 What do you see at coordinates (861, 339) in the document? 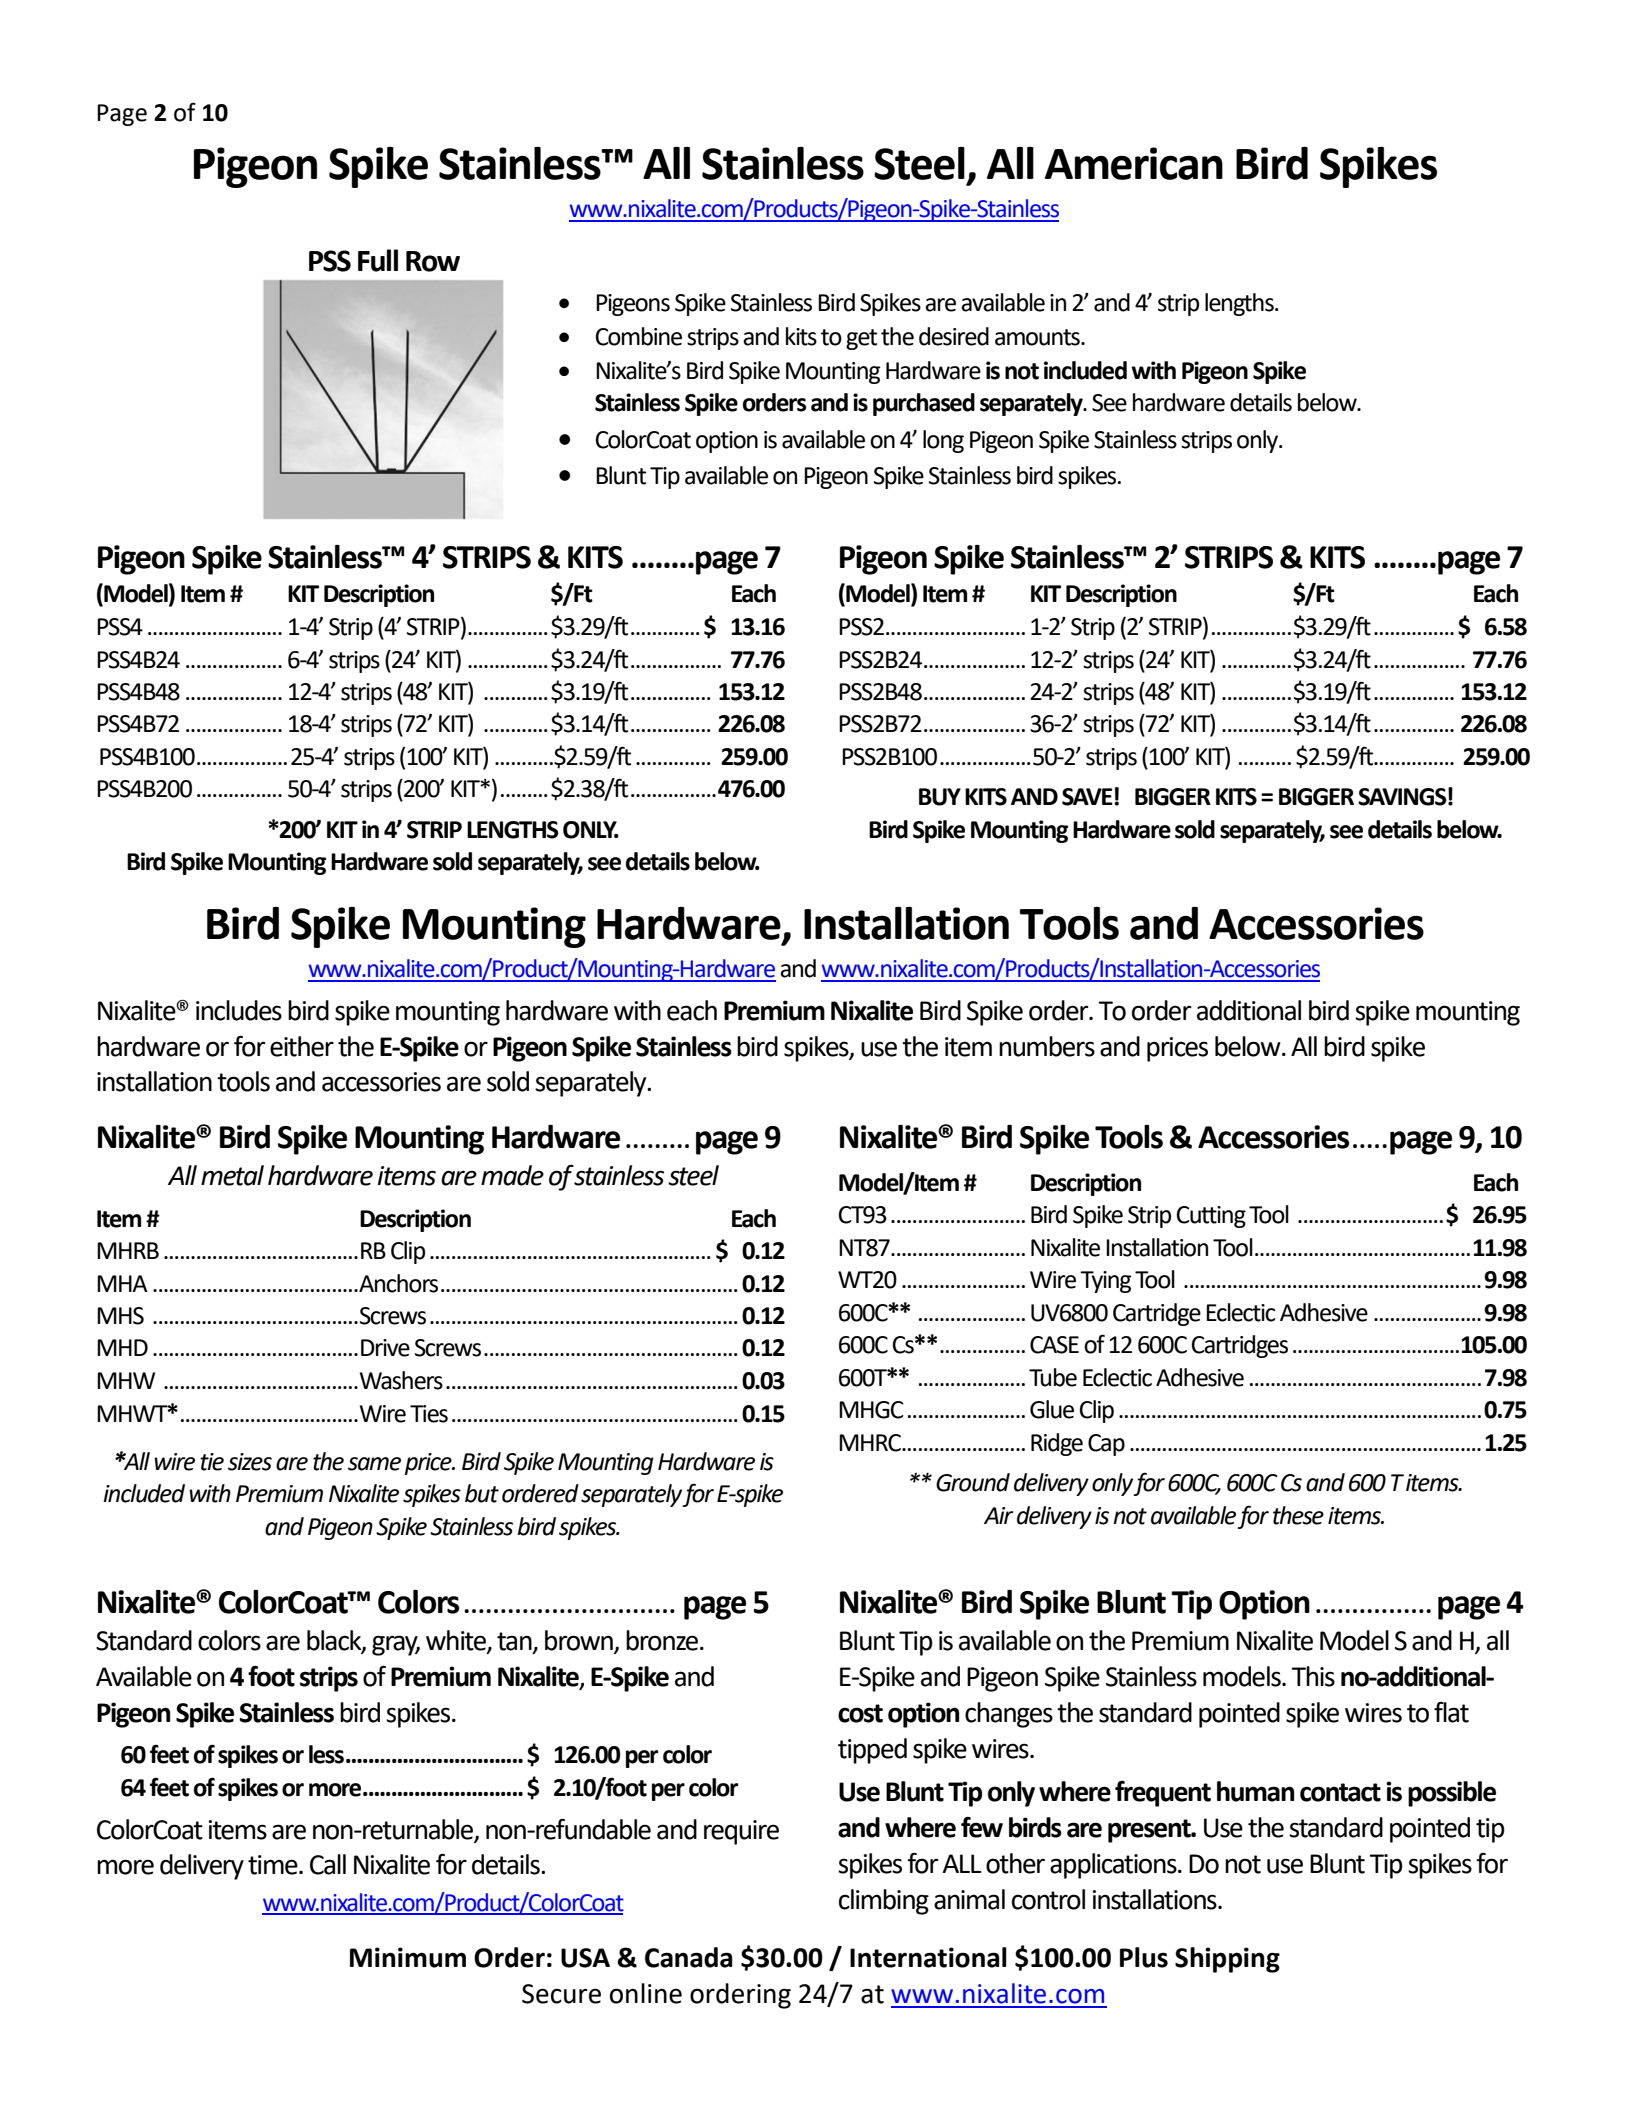
I see `get` at bounding box center [861, 339].
